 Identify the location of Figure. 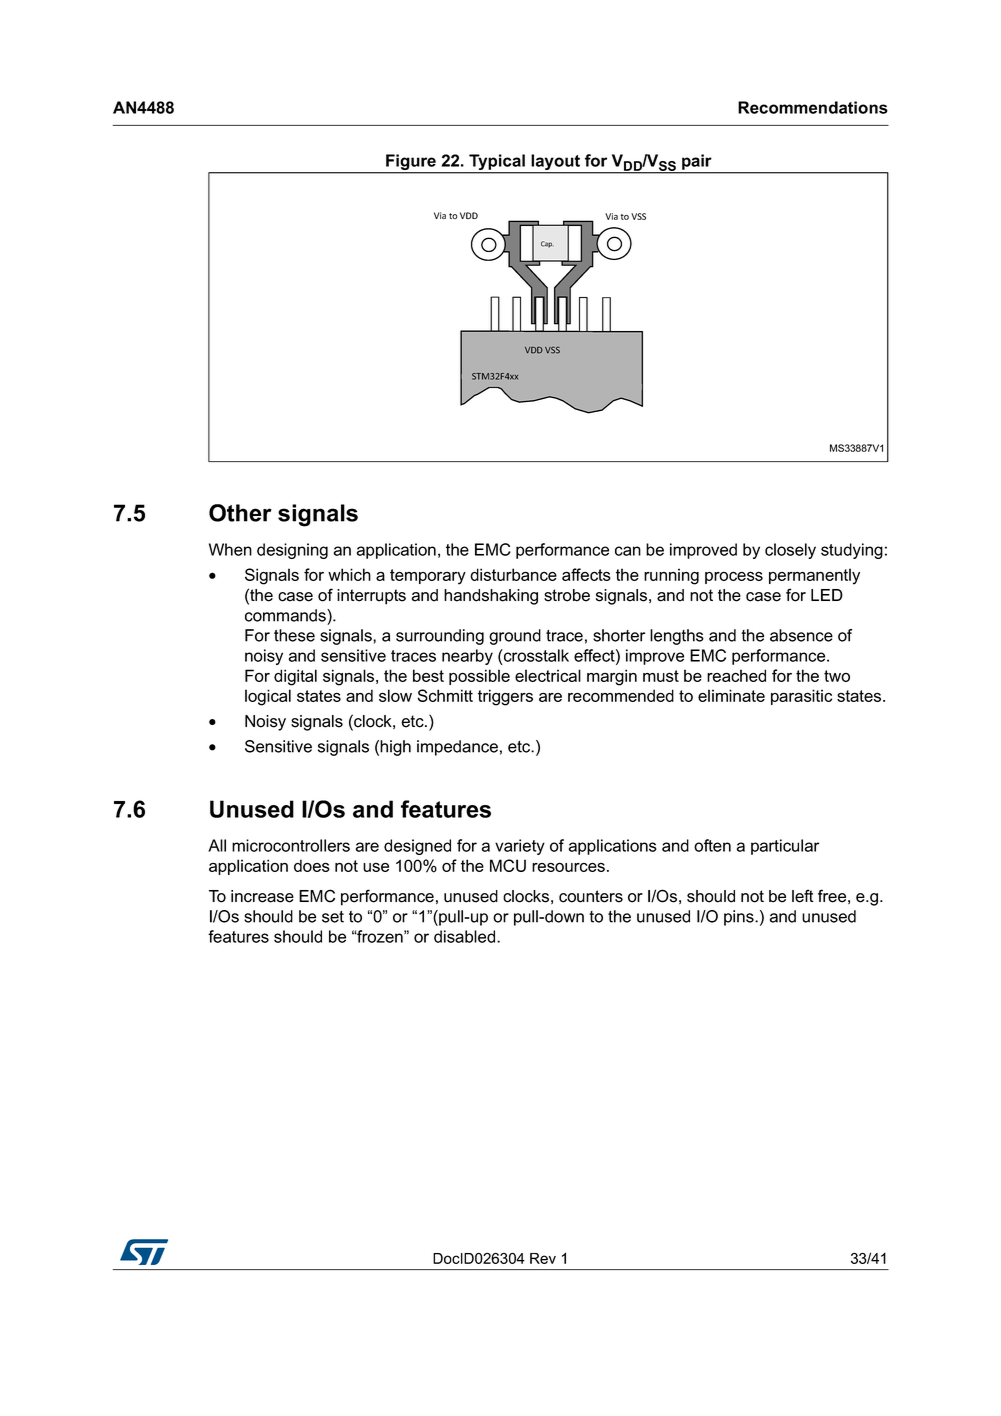
(411, 163).
